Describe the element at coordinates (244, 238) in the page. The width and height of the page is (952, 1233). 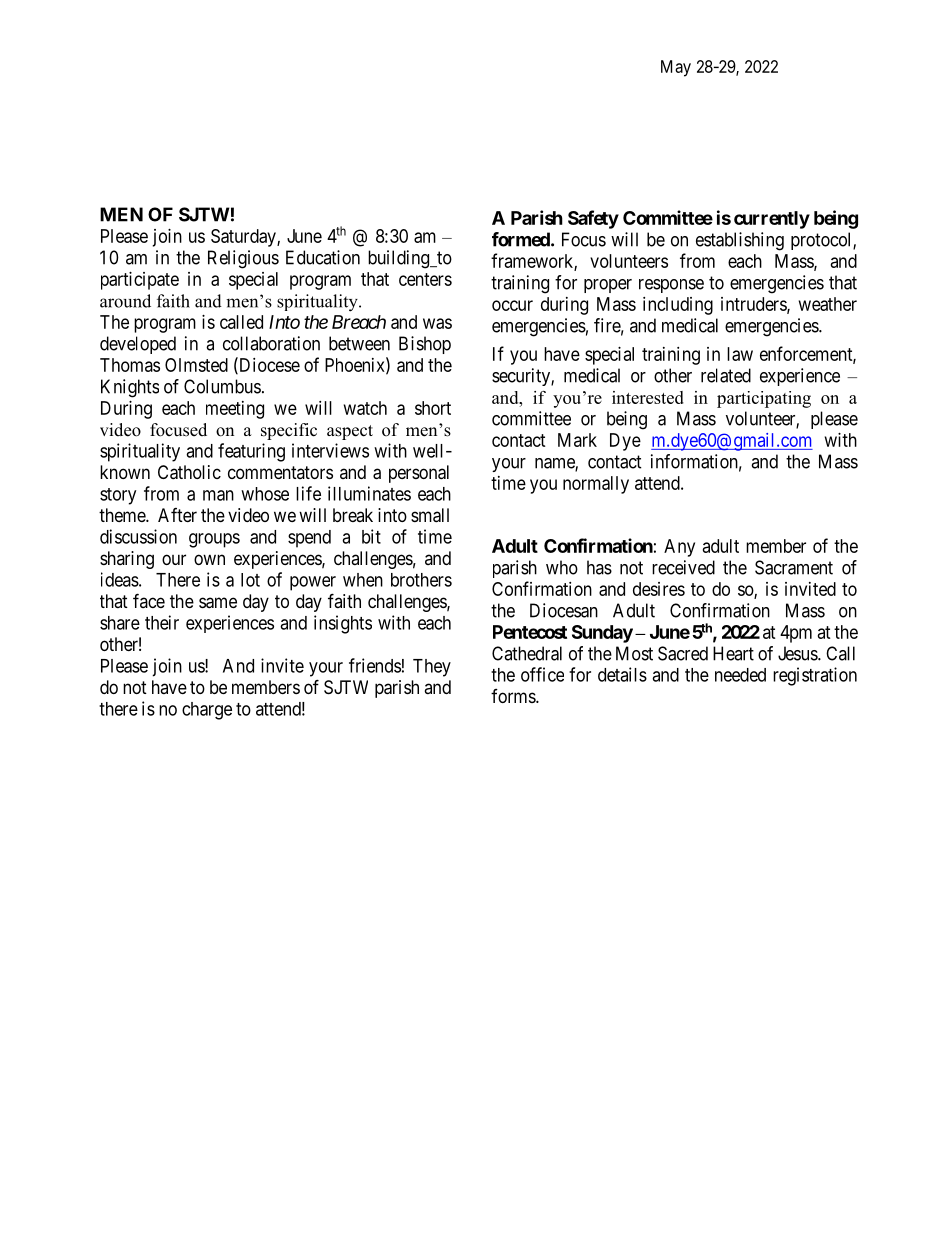
I see `Saturday` at that location.
